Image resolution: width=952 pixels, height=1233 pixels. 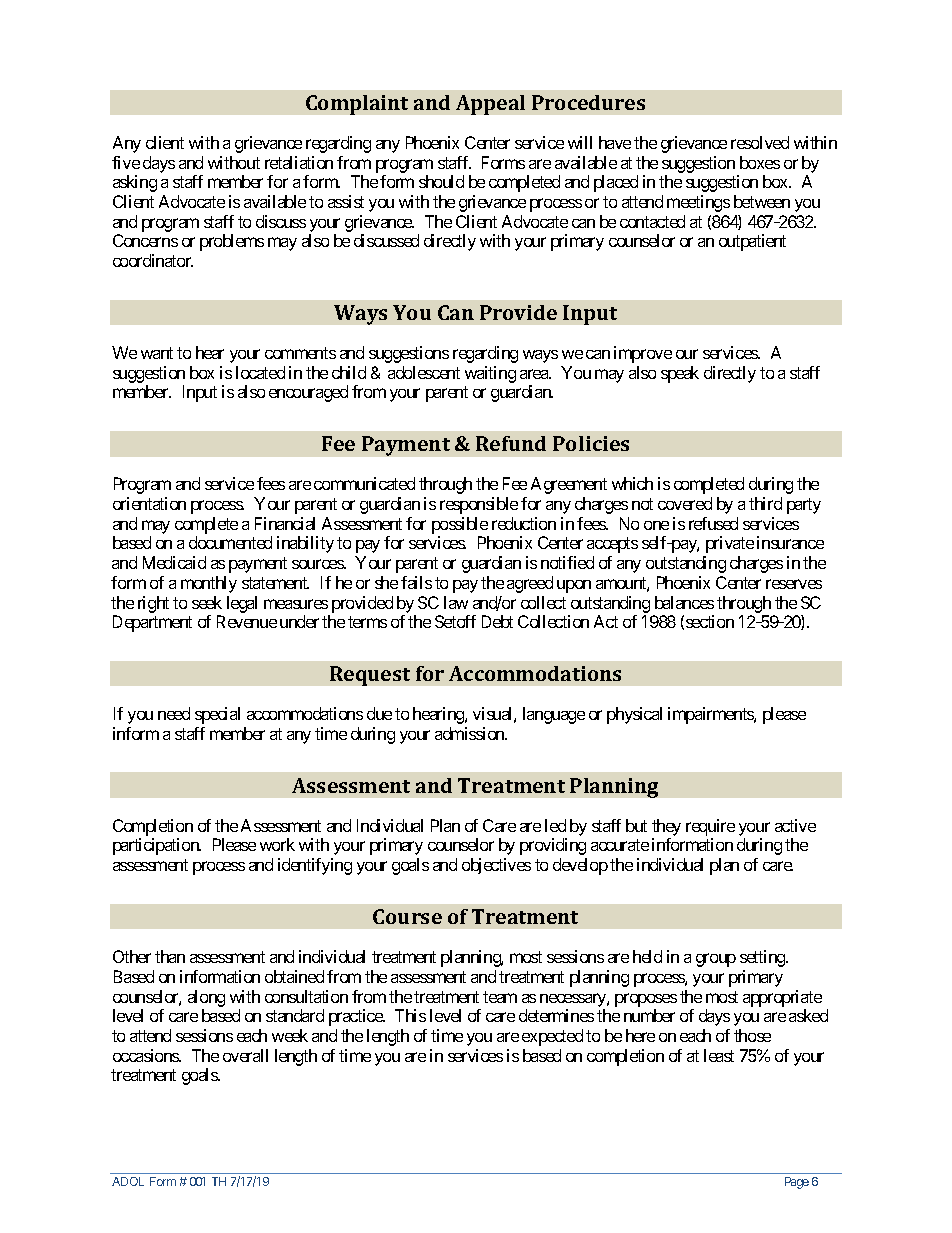 I want to click on five, so click(x=126, y=162).
